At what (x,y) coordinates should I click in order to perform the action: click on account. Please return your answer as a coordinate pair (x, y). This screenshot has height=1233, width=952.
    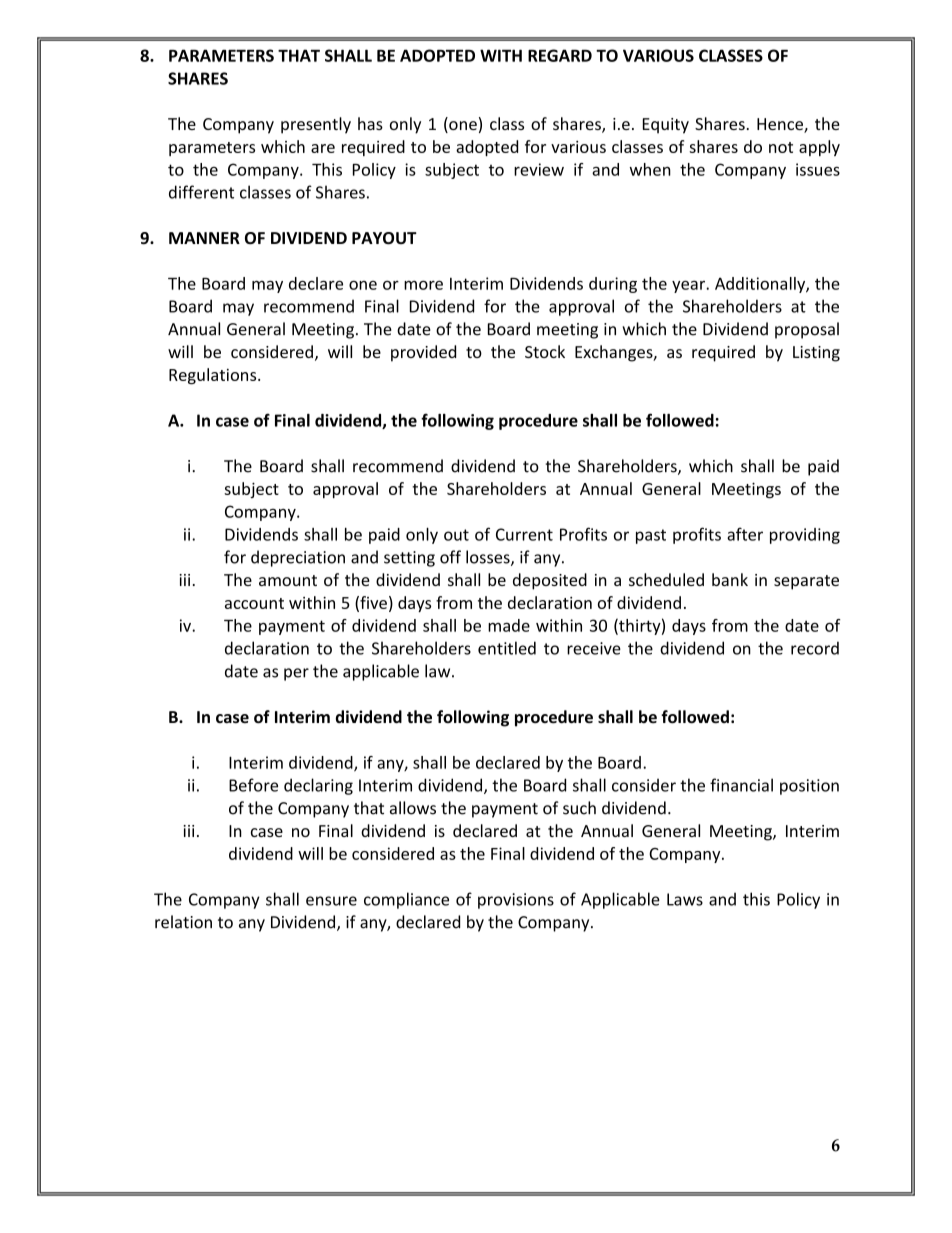
    Looking at the image, I should click on (254, 603).
